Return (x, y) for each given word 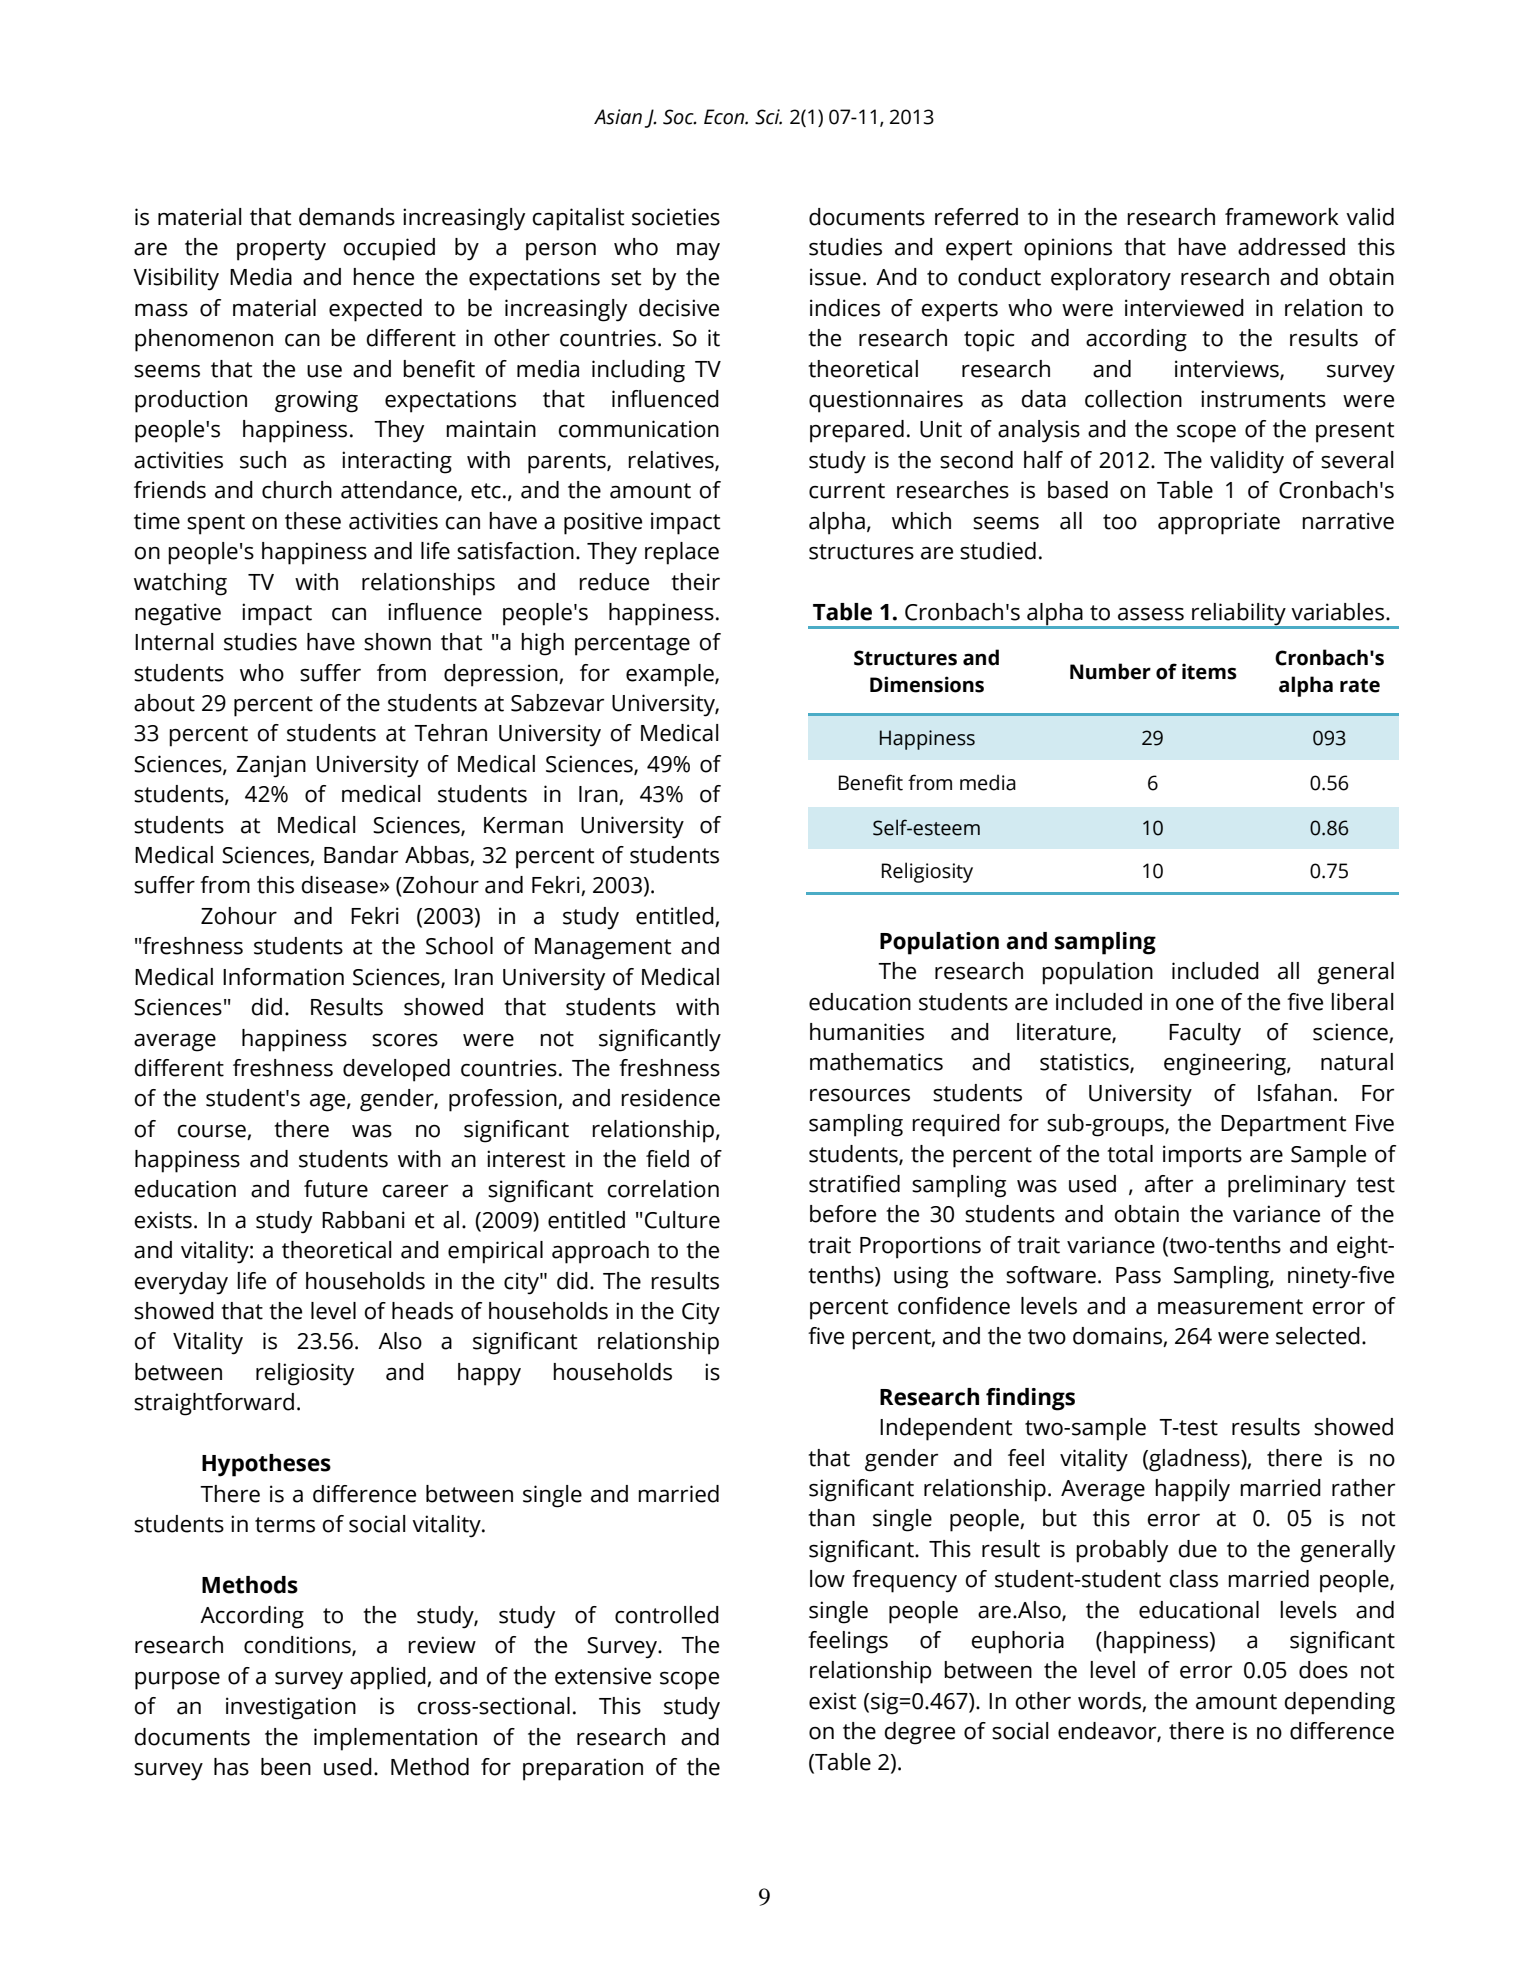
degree (920, 1733)
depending (1340, 1703)
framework (1282, 217)
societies (676, 217)
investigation (291, 1708)
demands (347, 217)
